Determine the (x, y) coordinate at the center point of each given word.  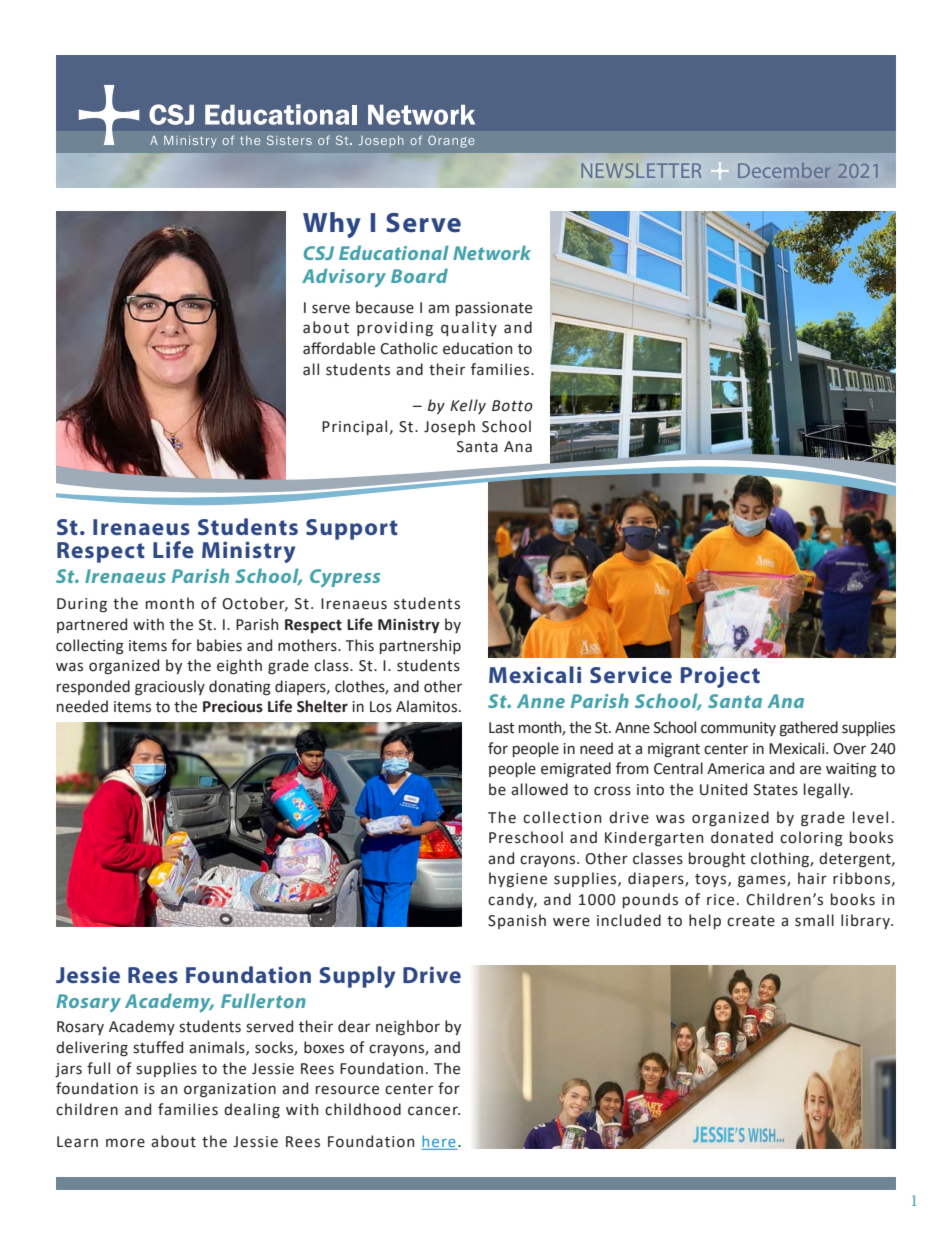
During (82, 605)
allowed (539, 789)
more (125, 1143)
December (784, 170)
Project (720, 677)
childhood (363, 1109)
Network (492, 252)
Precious (233, 706)
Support (352, 529)
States (776, 790)
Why (332, 225)
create (751, 921)
